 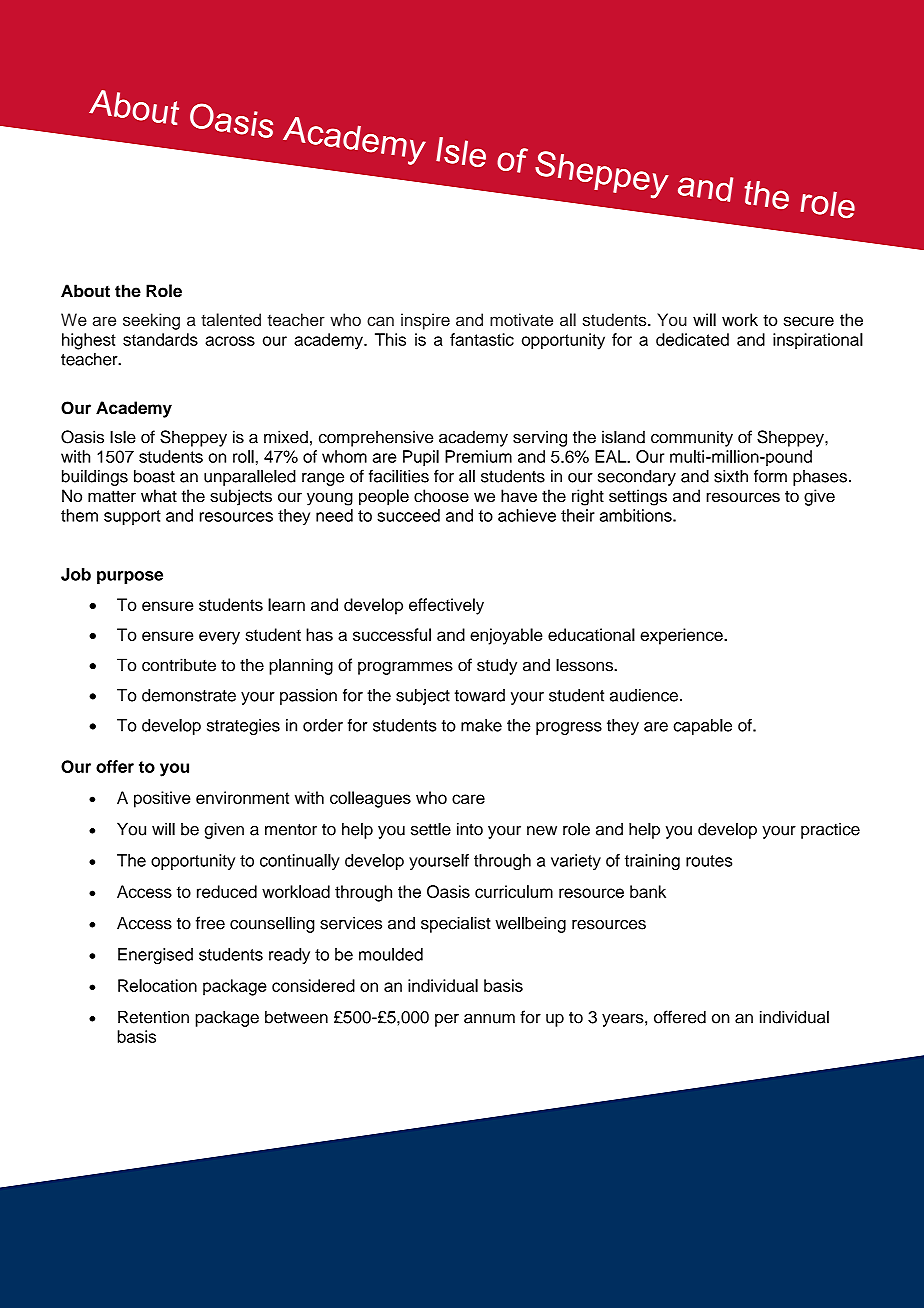 What do you see at coordinates (408, 515) in the image?
I see `succeed` at bounding box center [408, 515].
